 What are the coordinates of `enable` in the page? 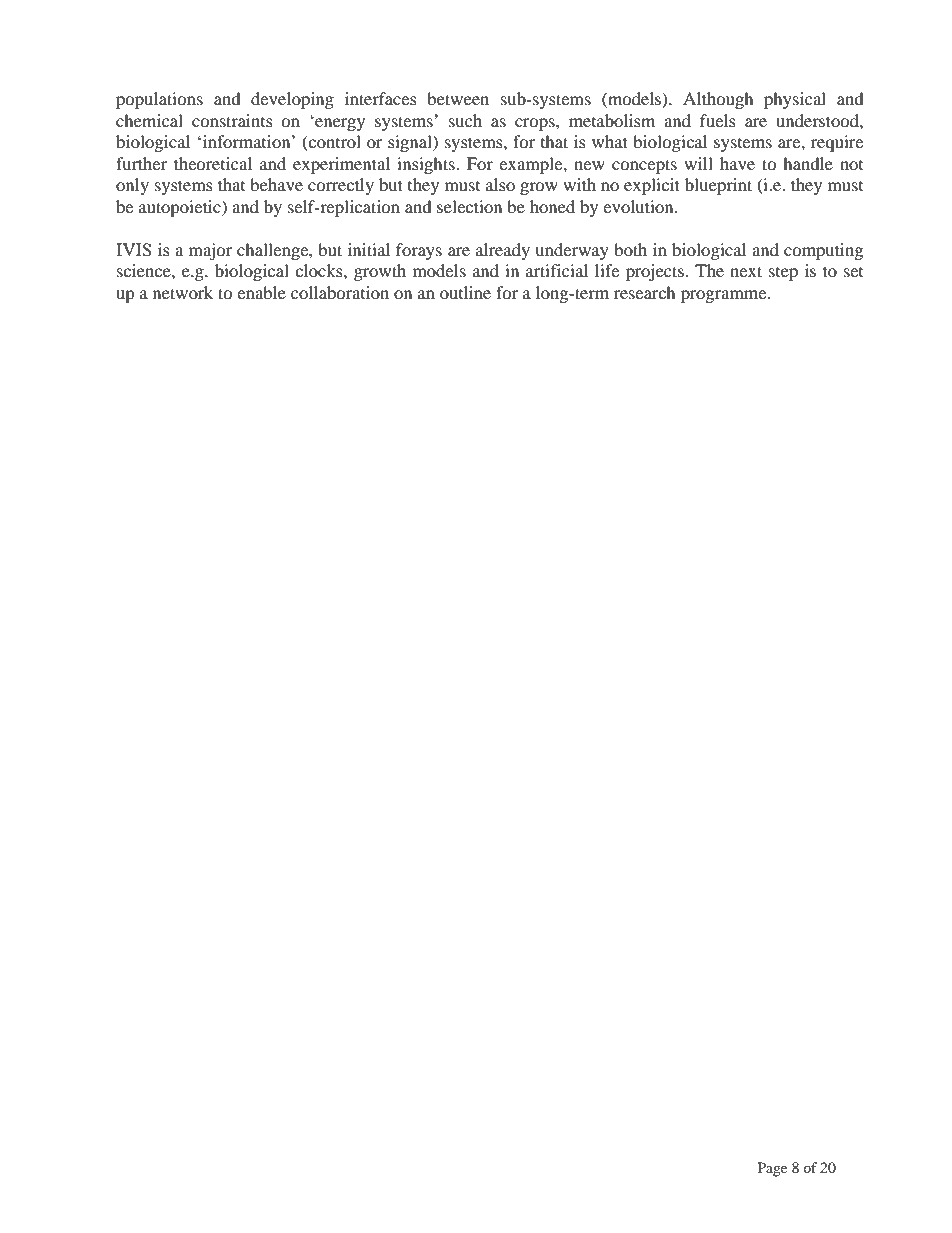 It's located at (261, 292).
